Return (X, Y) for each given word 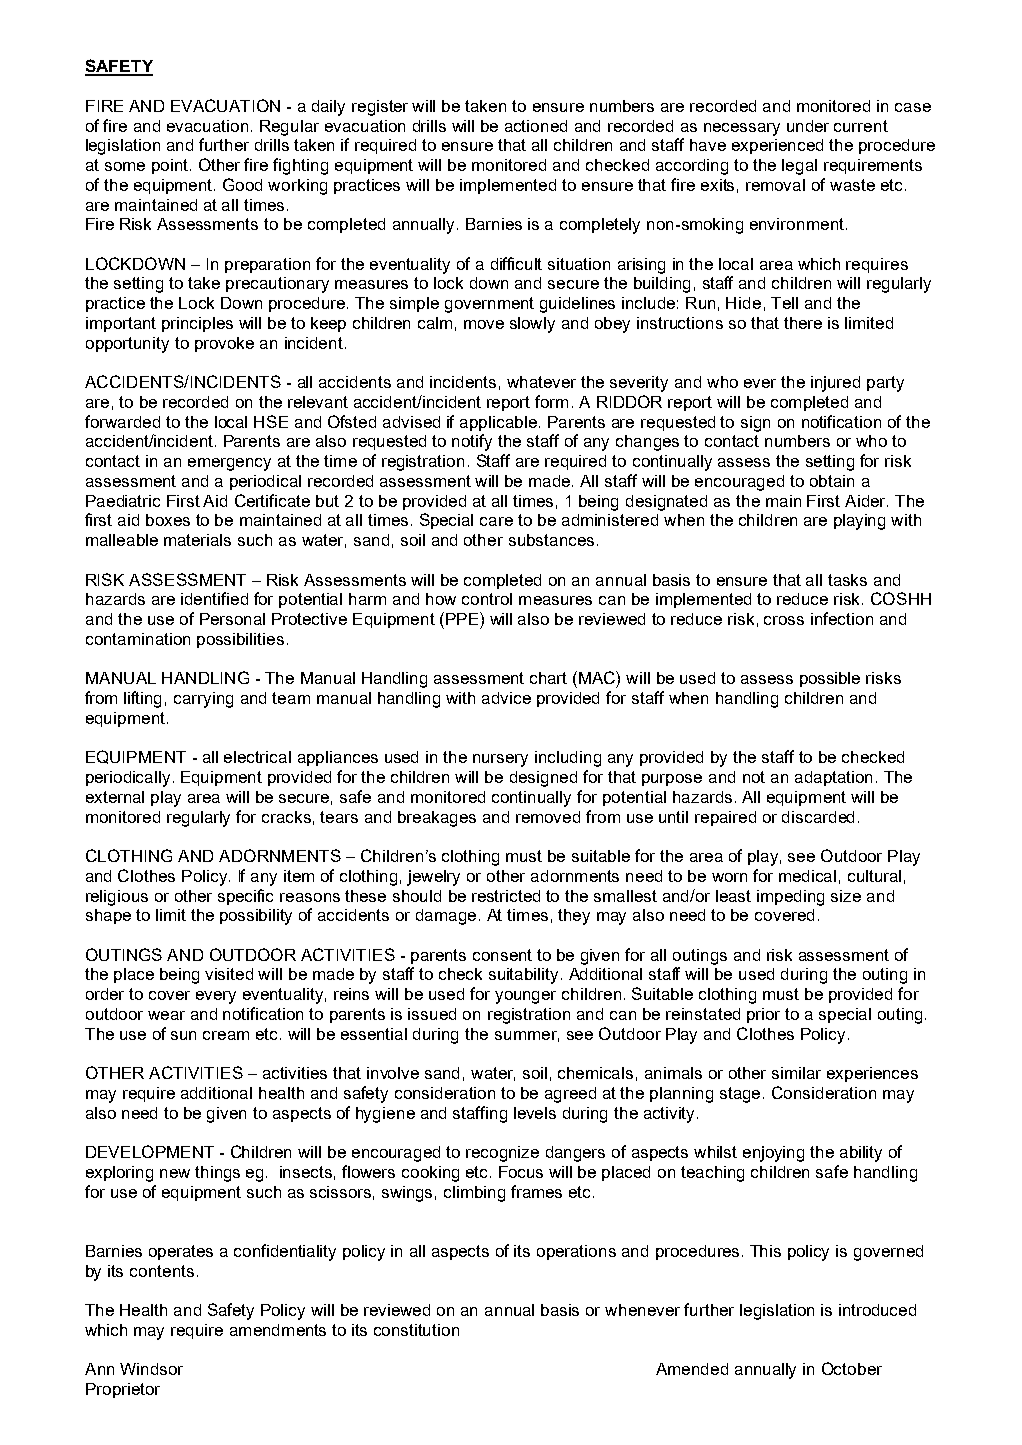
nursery (500, 760)
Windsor (151, 1369)
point (170, 166)
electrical (257, 757)
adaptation (833, 778)
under (808, 126)
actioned (536, 126)
